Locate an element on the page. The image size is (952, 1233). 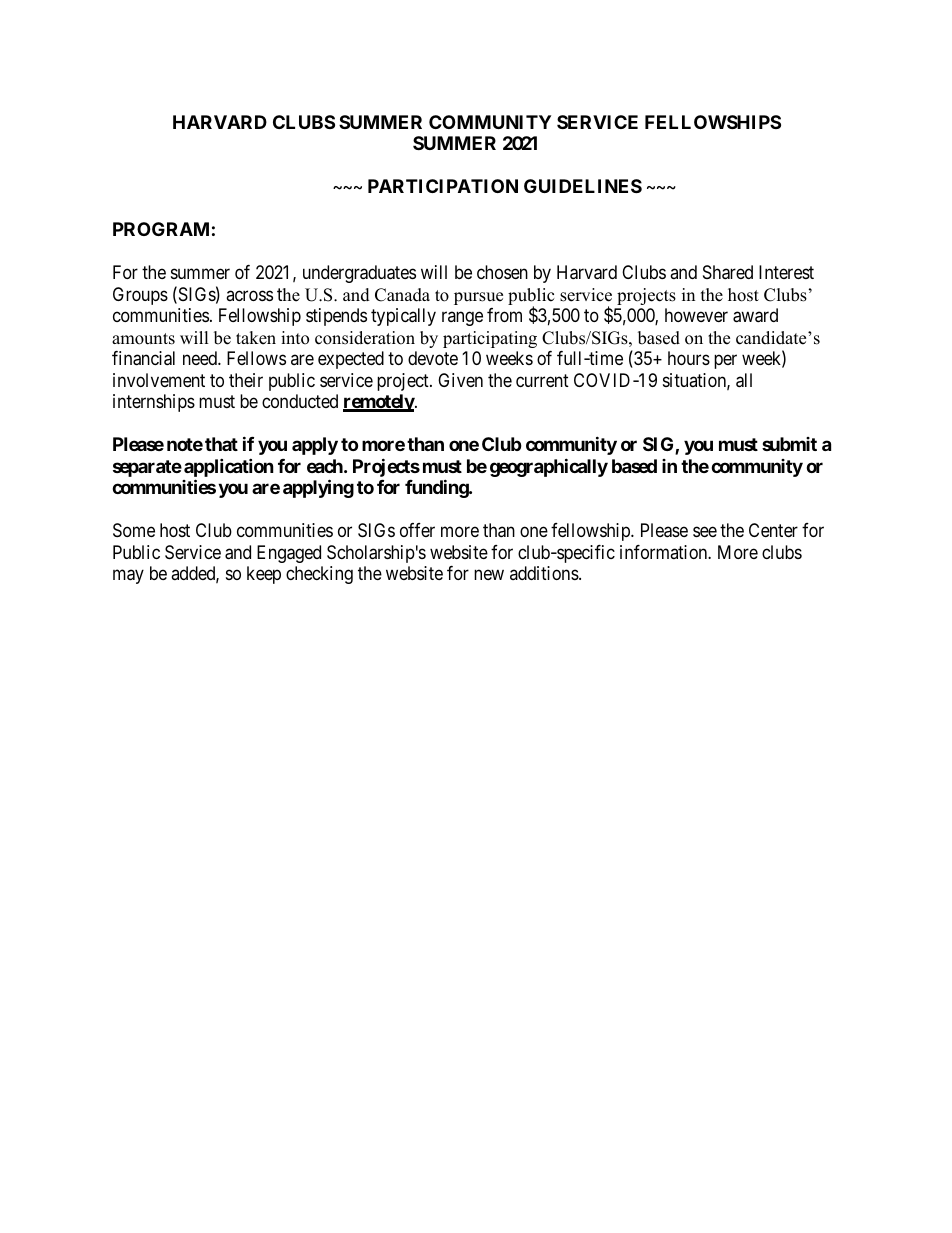
PARTICIPATION is located at coordinates (443, 186).
